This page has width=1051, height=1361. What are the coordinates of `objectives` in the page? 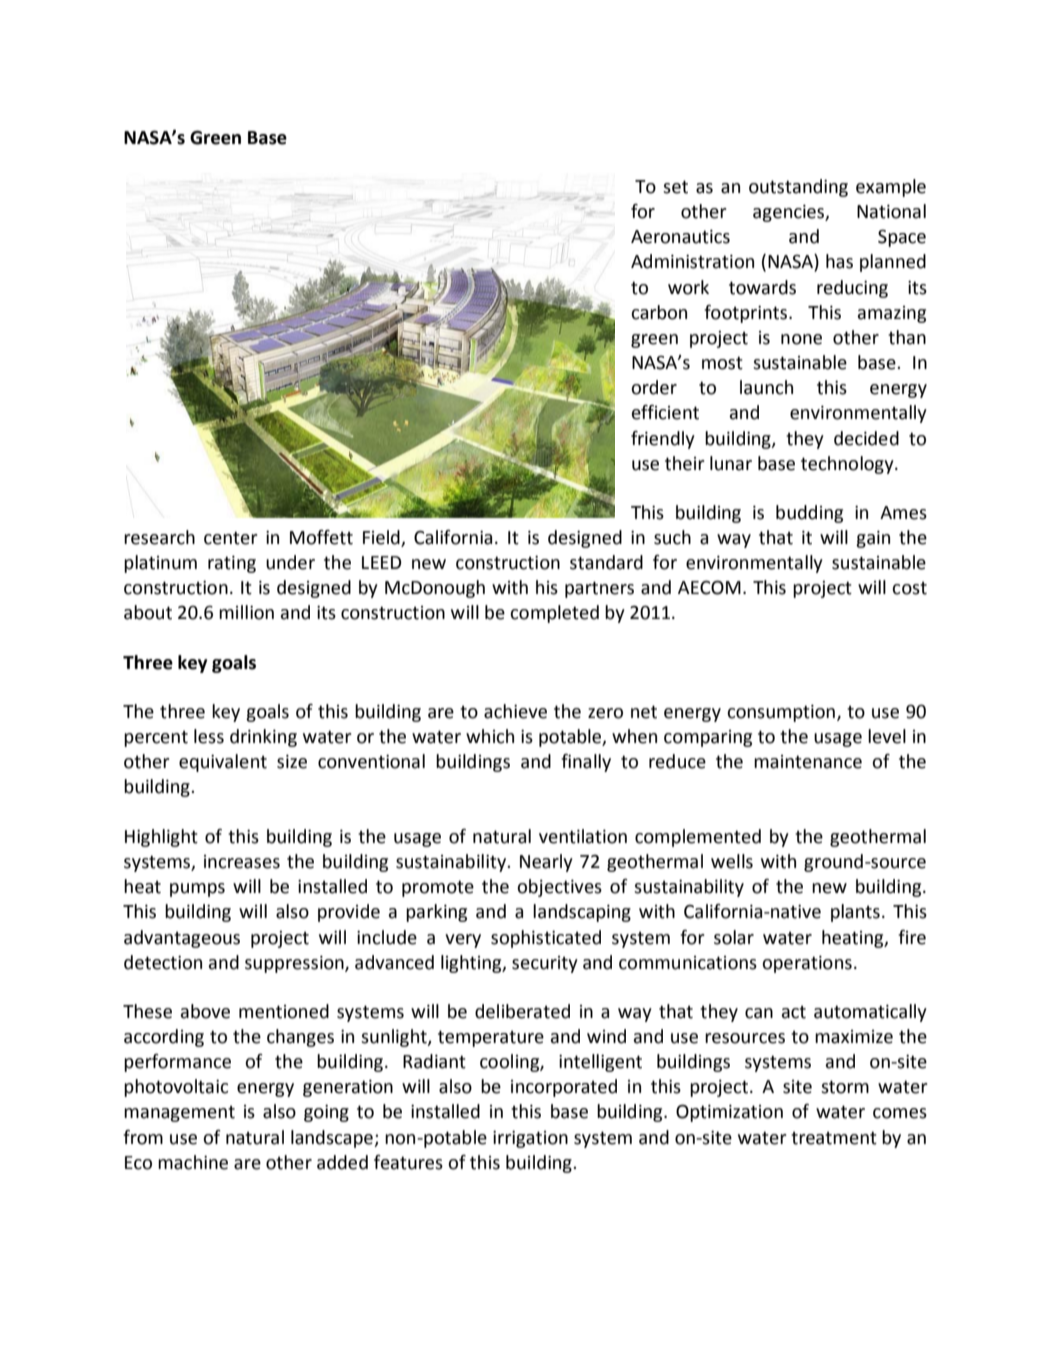 It's located at (559, 888).
